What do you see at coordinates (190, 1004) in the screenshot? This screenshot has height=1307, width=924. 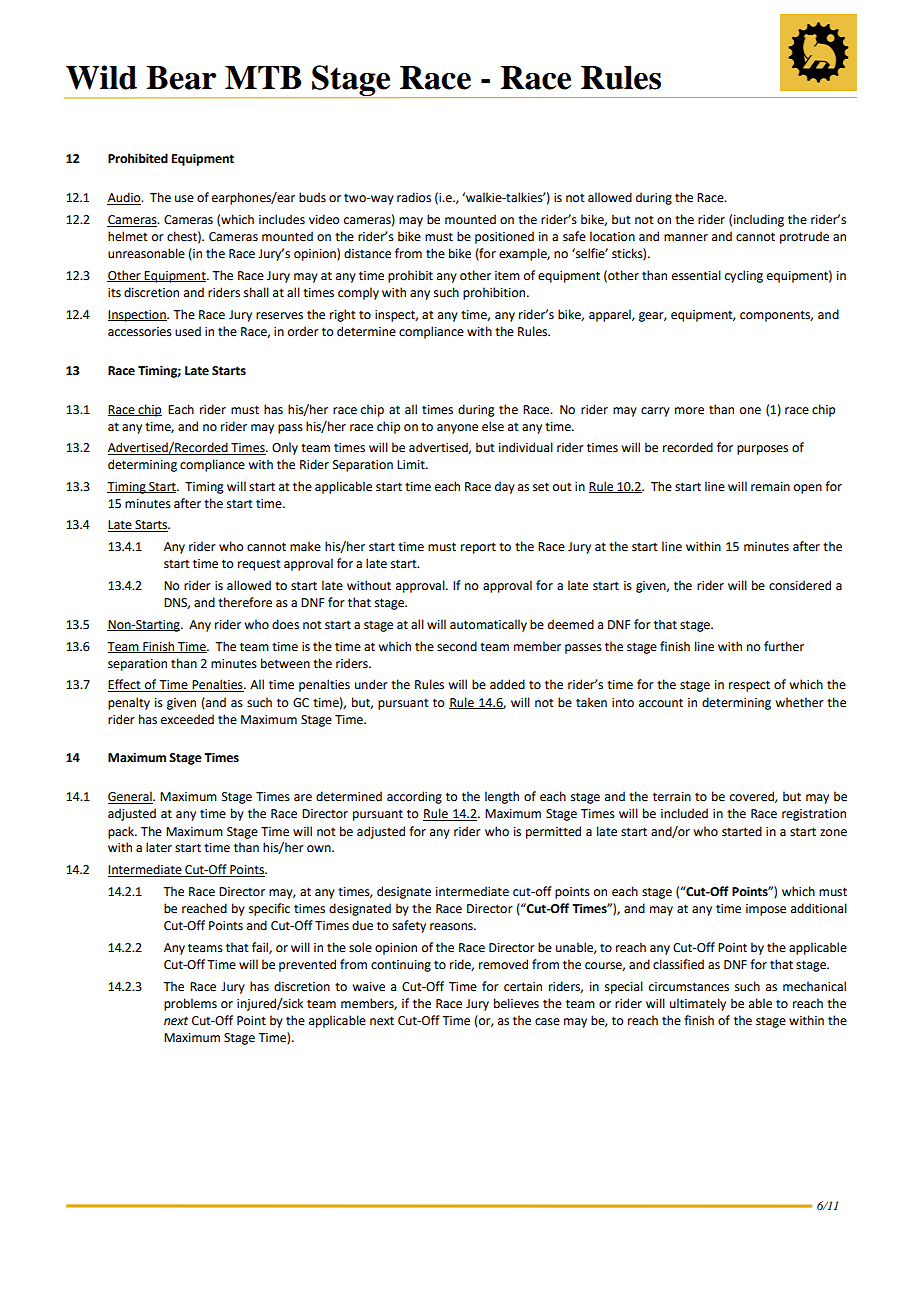 I see `problems` at bounding box center [190, 1004].
